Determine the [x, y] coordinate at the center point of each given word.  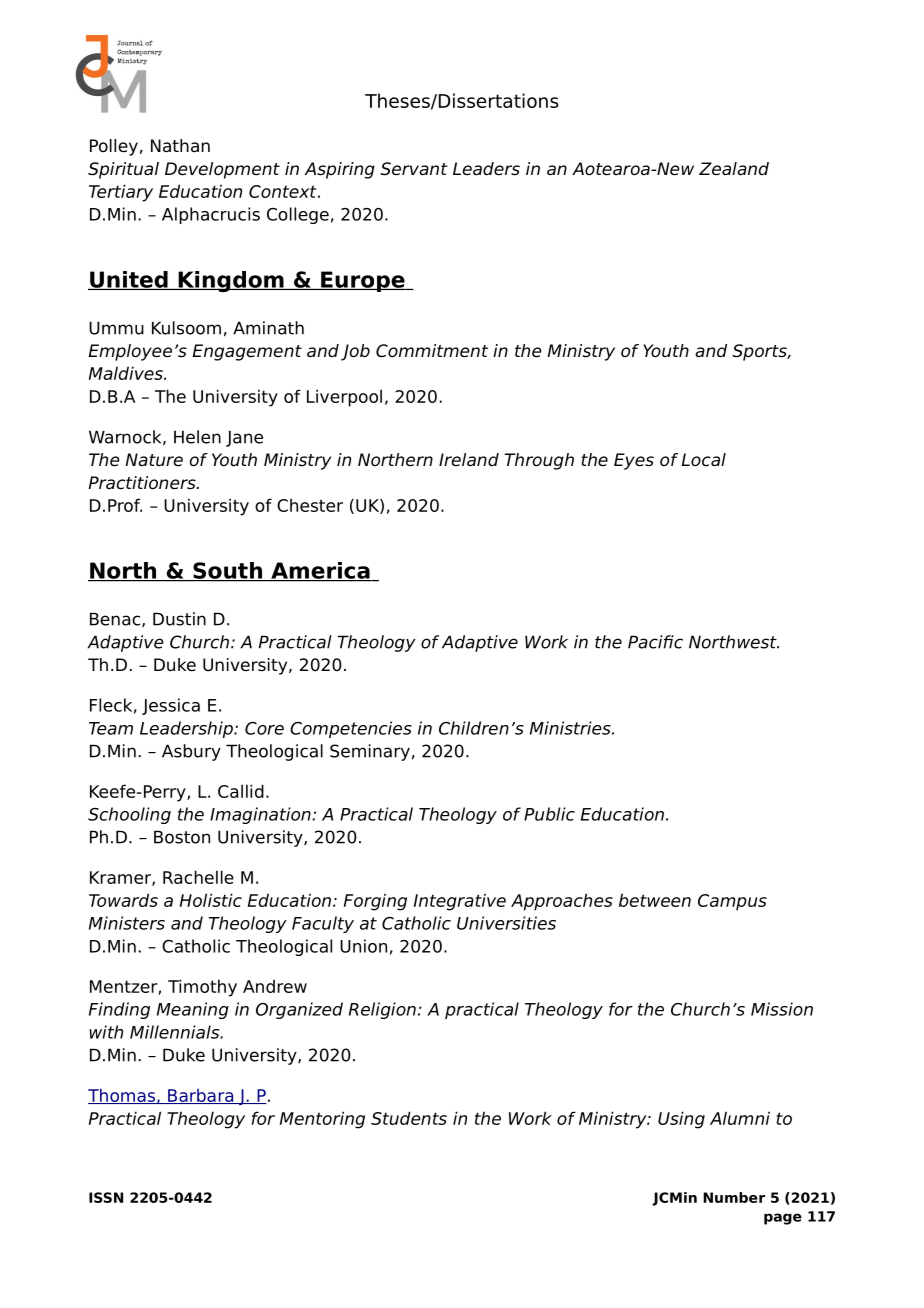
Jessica [171, 706]
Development [222, 170]
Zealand [734, 169]
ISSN [106, 1197]
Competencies [351, 729]
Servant [414, 169]
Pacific [655, 642]
